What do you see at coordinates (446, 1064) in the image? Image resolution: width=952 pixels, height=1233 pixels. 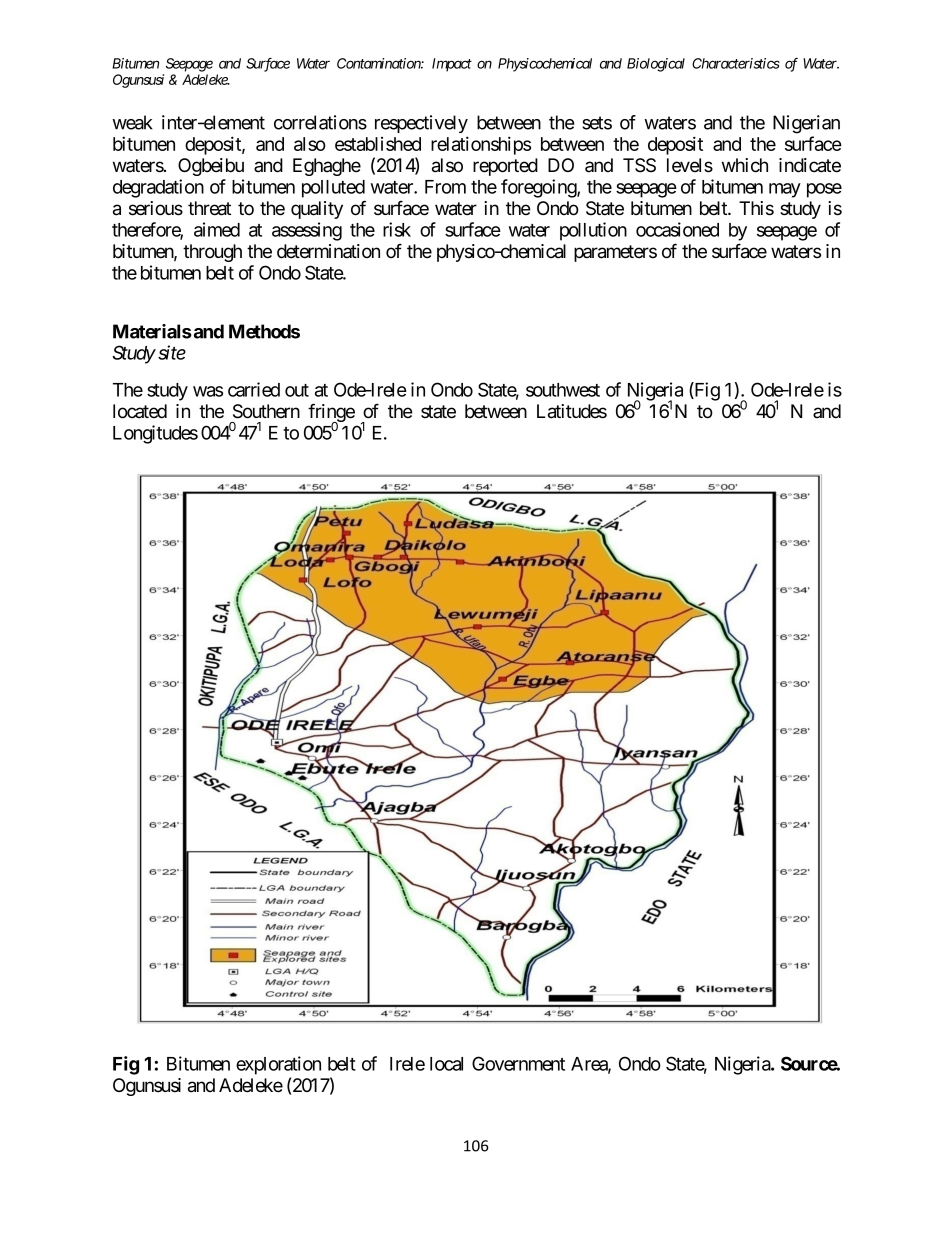 I see `local` at bounding box center [446, 1064].
